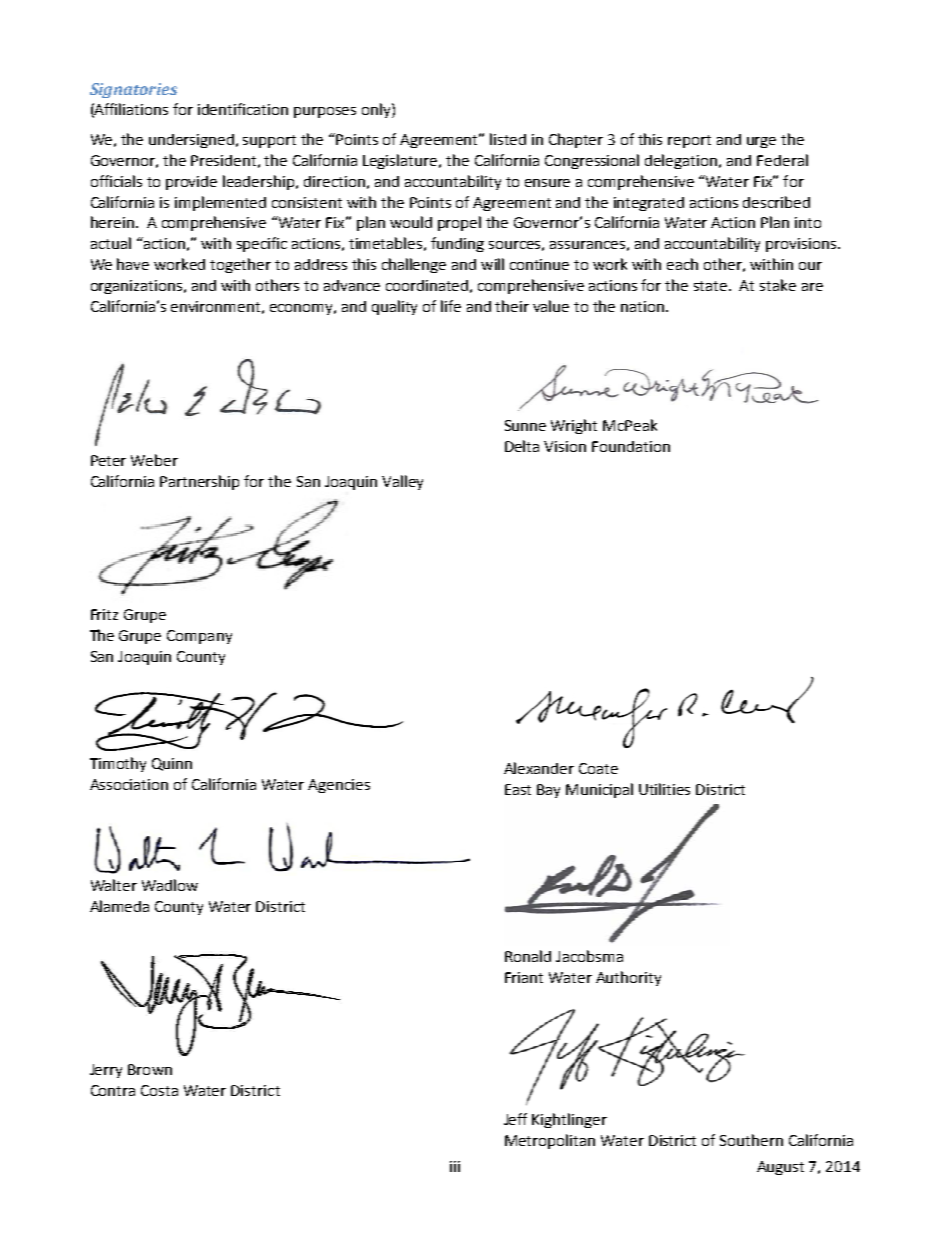 Image resolution: width=952 pixels, height=1233 pixels. Describe the element at coordinates (761, 142) in the page. I see `urge` at that location.
